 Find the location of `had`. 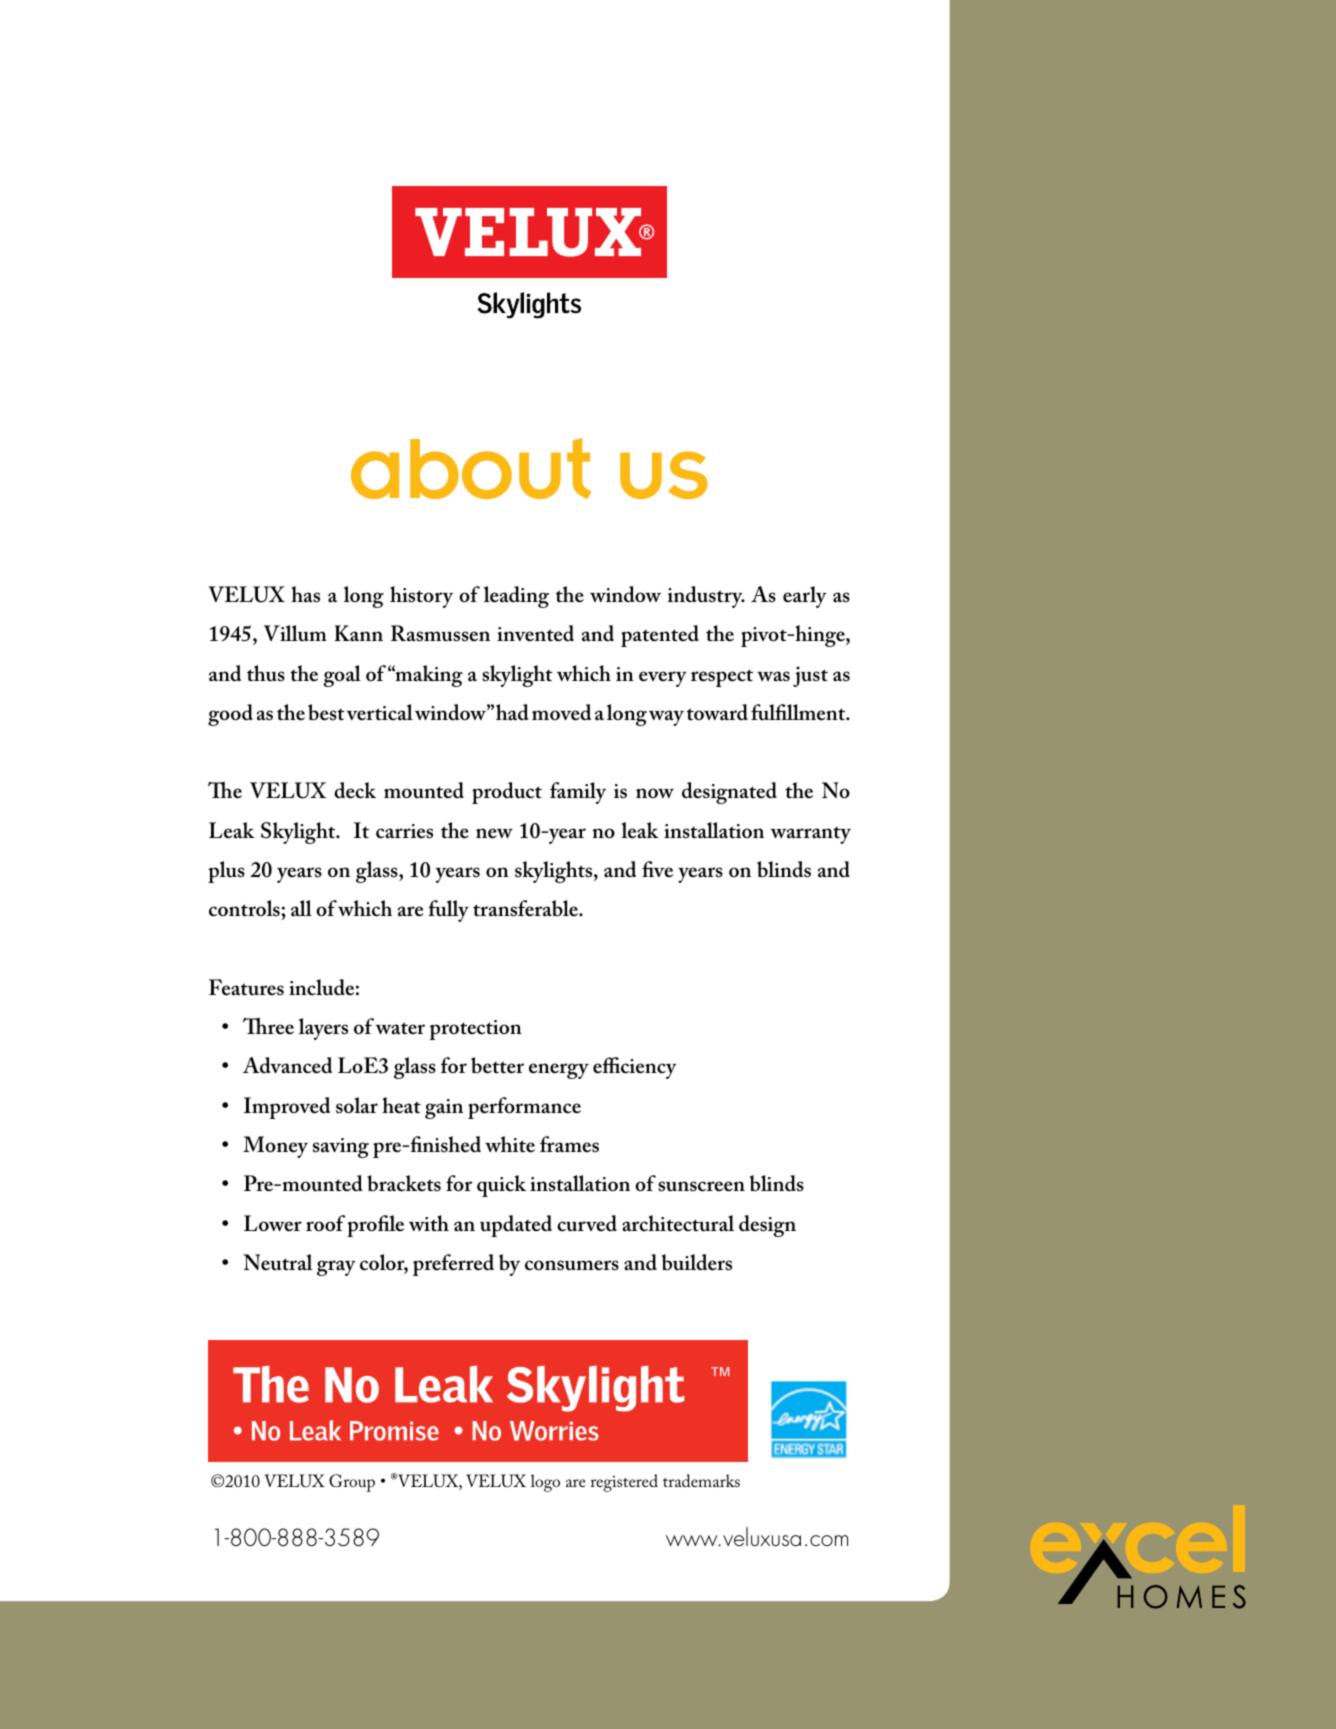

had is located at coordinates (512, 712).
